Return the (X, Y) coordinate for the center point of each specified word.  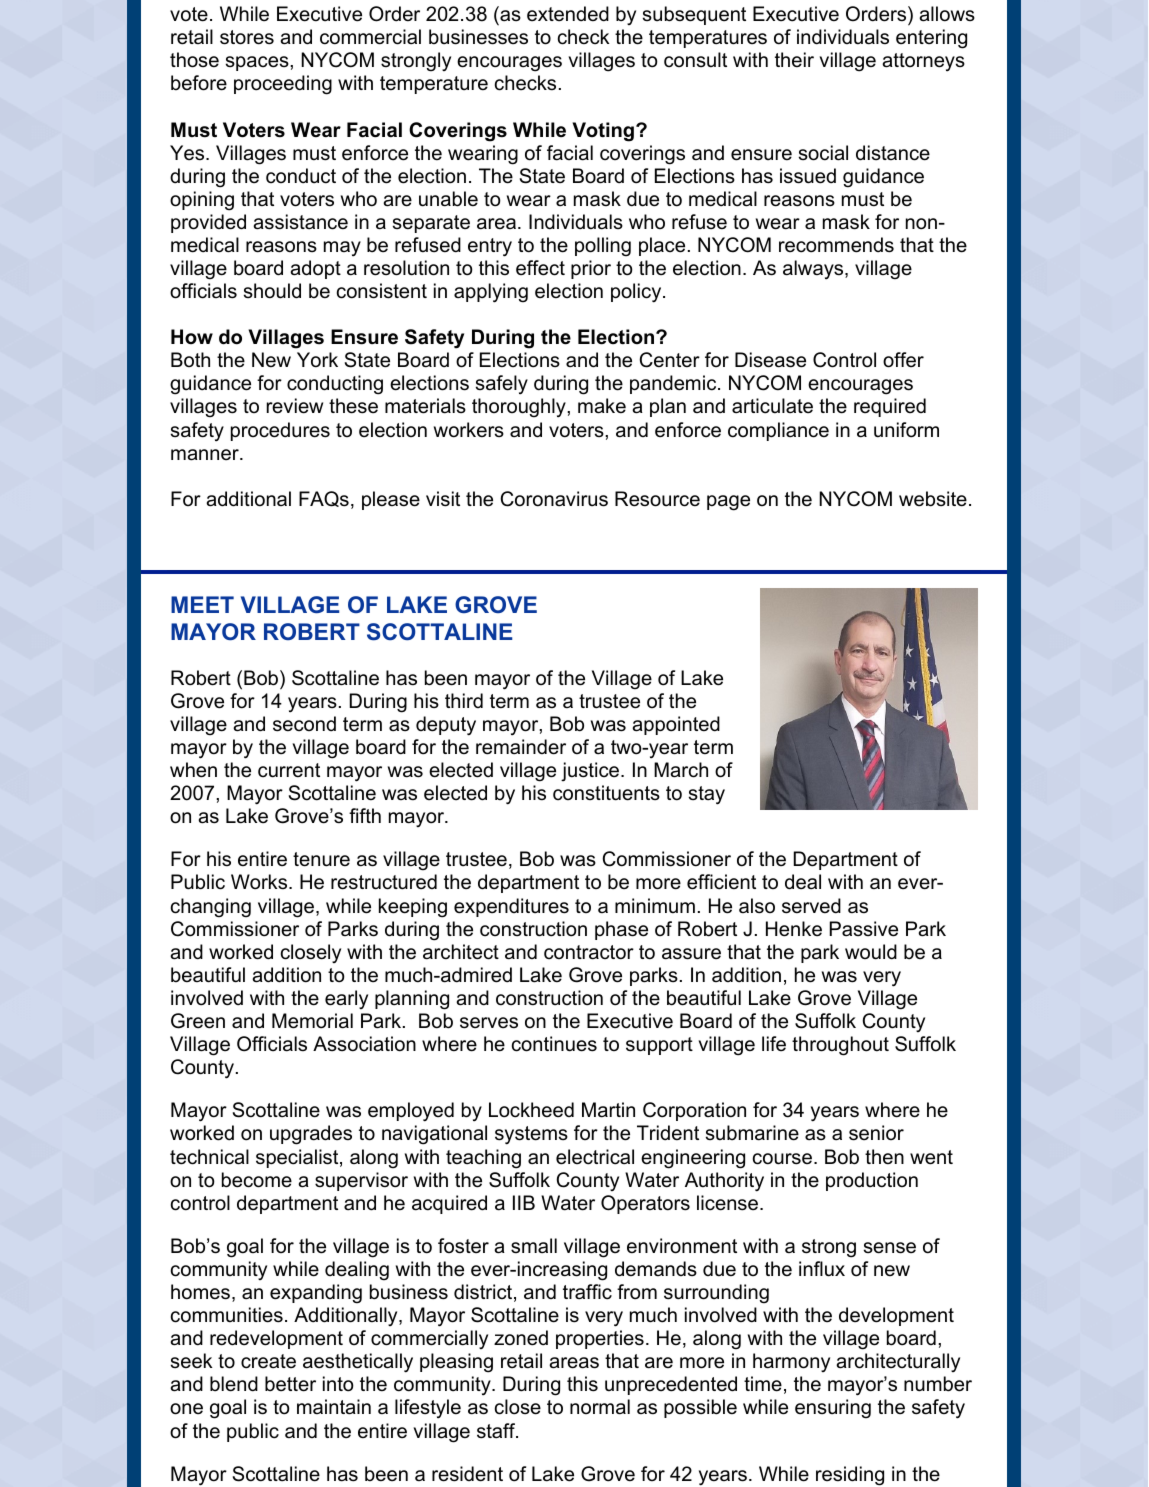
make (602, 406)
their (794, 60)
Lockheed (531, 1110)
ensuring (833, 1409)
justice (590, 772)
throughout (840, 1046)
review (295, 406)
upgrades (311, 1135)
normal (600, 1407)
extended (568, 14)
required (890, 407)
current (289, 770)
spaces (258, 63)
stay (707, 795)
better (290, 1384)
